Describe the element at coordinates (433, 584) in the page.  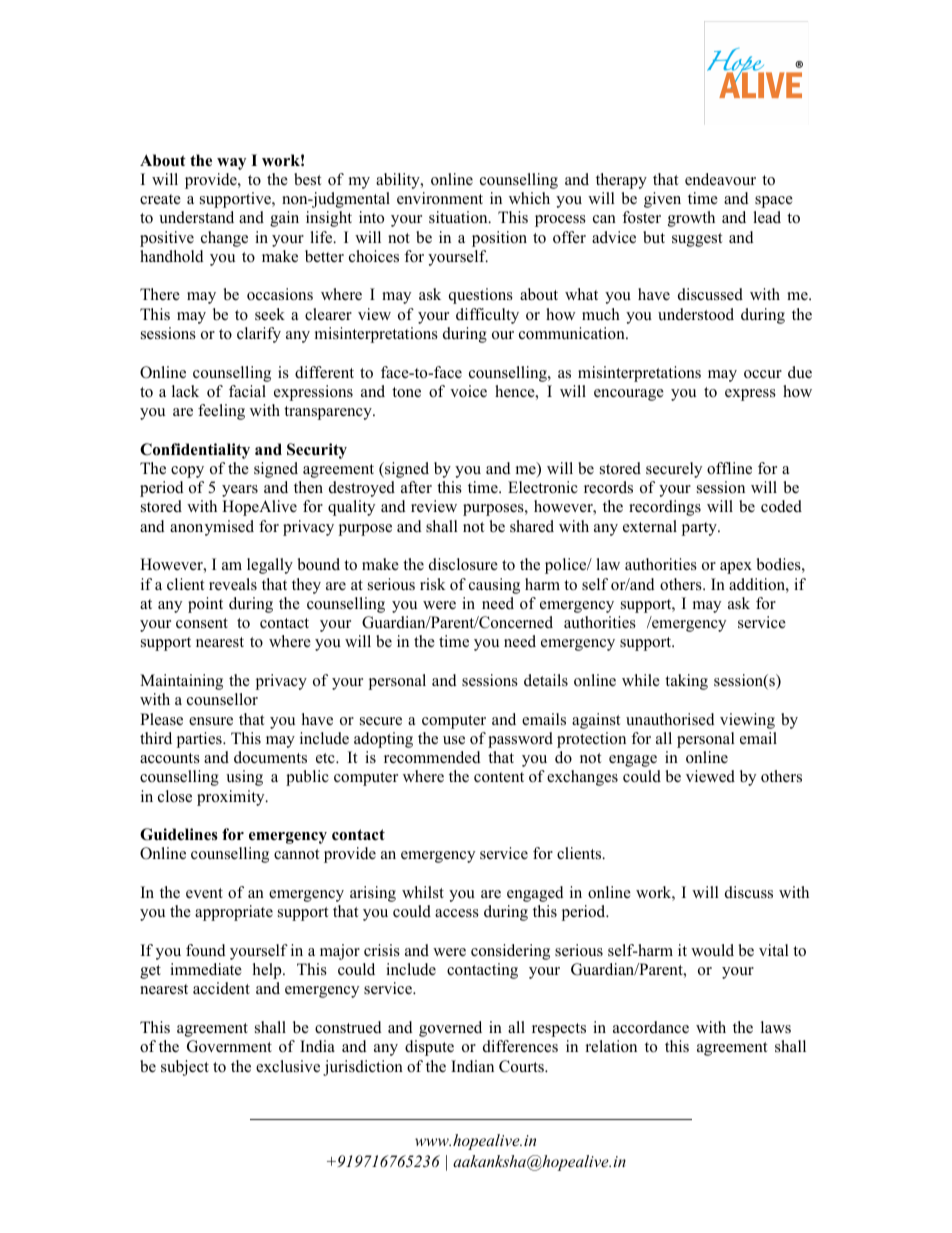
I see `risk` at that location.
